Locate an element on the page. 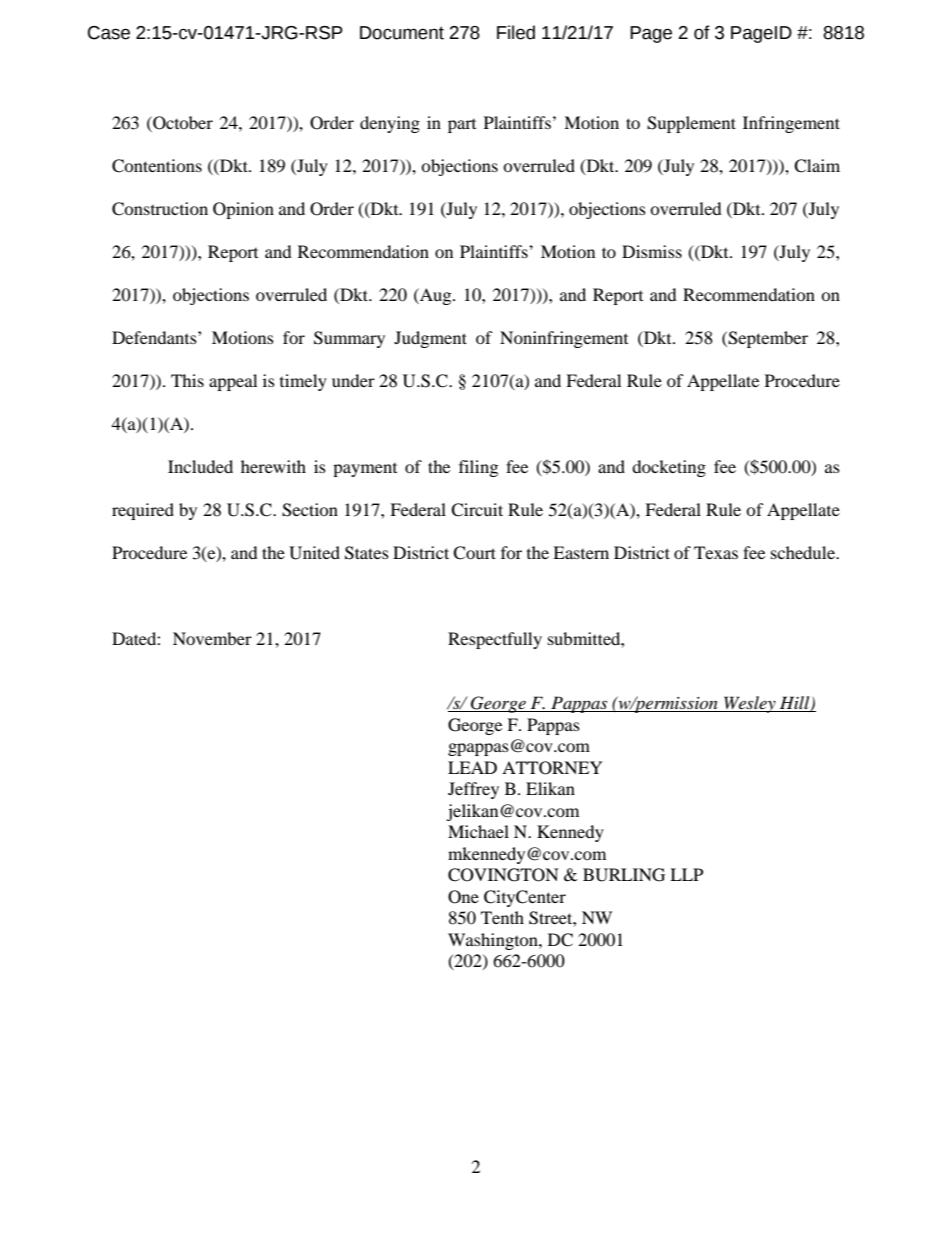 The height and width of the image is (1233, 952). Supplement is located at coordinates (691, 124).
